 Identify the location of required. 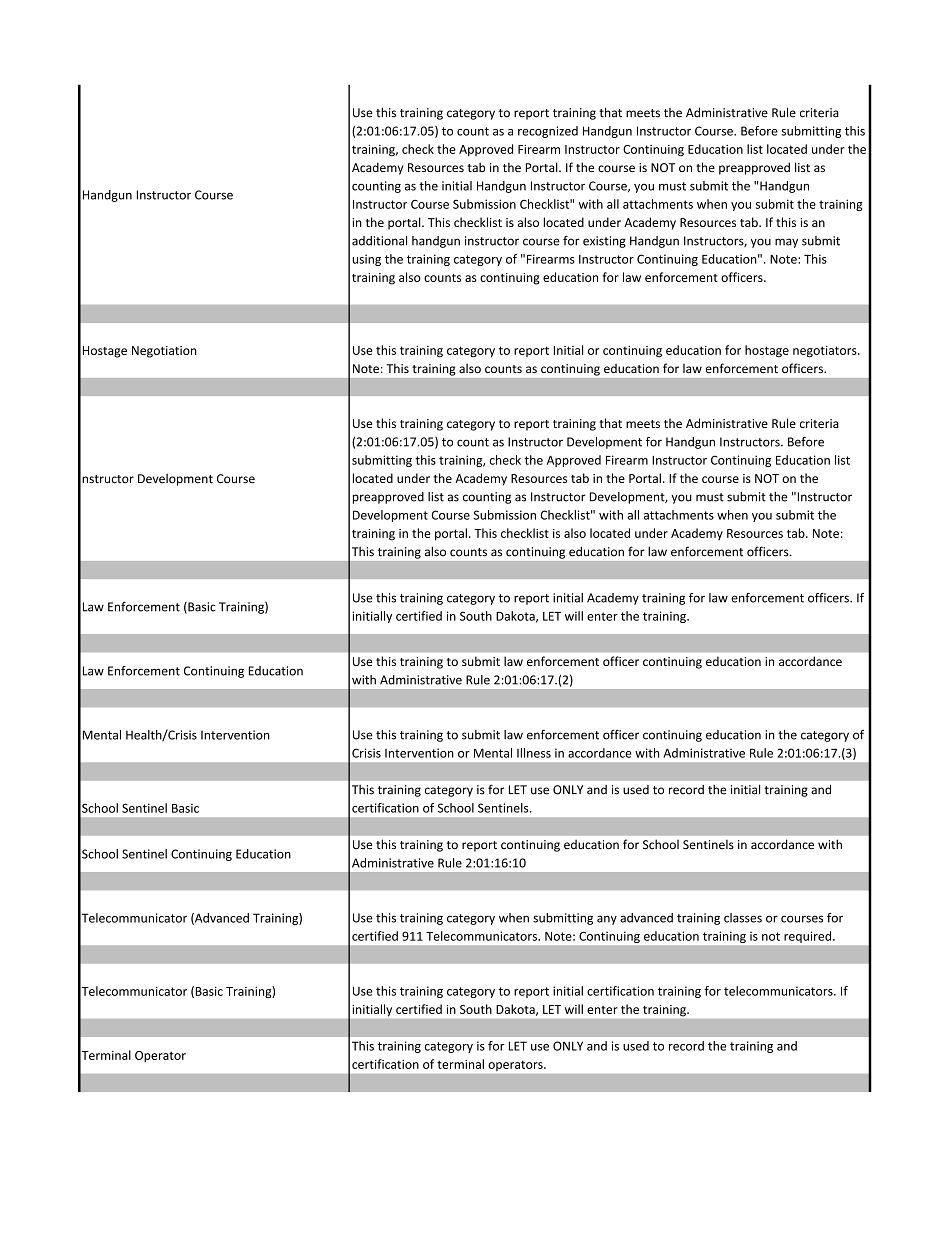
(809, 937).
